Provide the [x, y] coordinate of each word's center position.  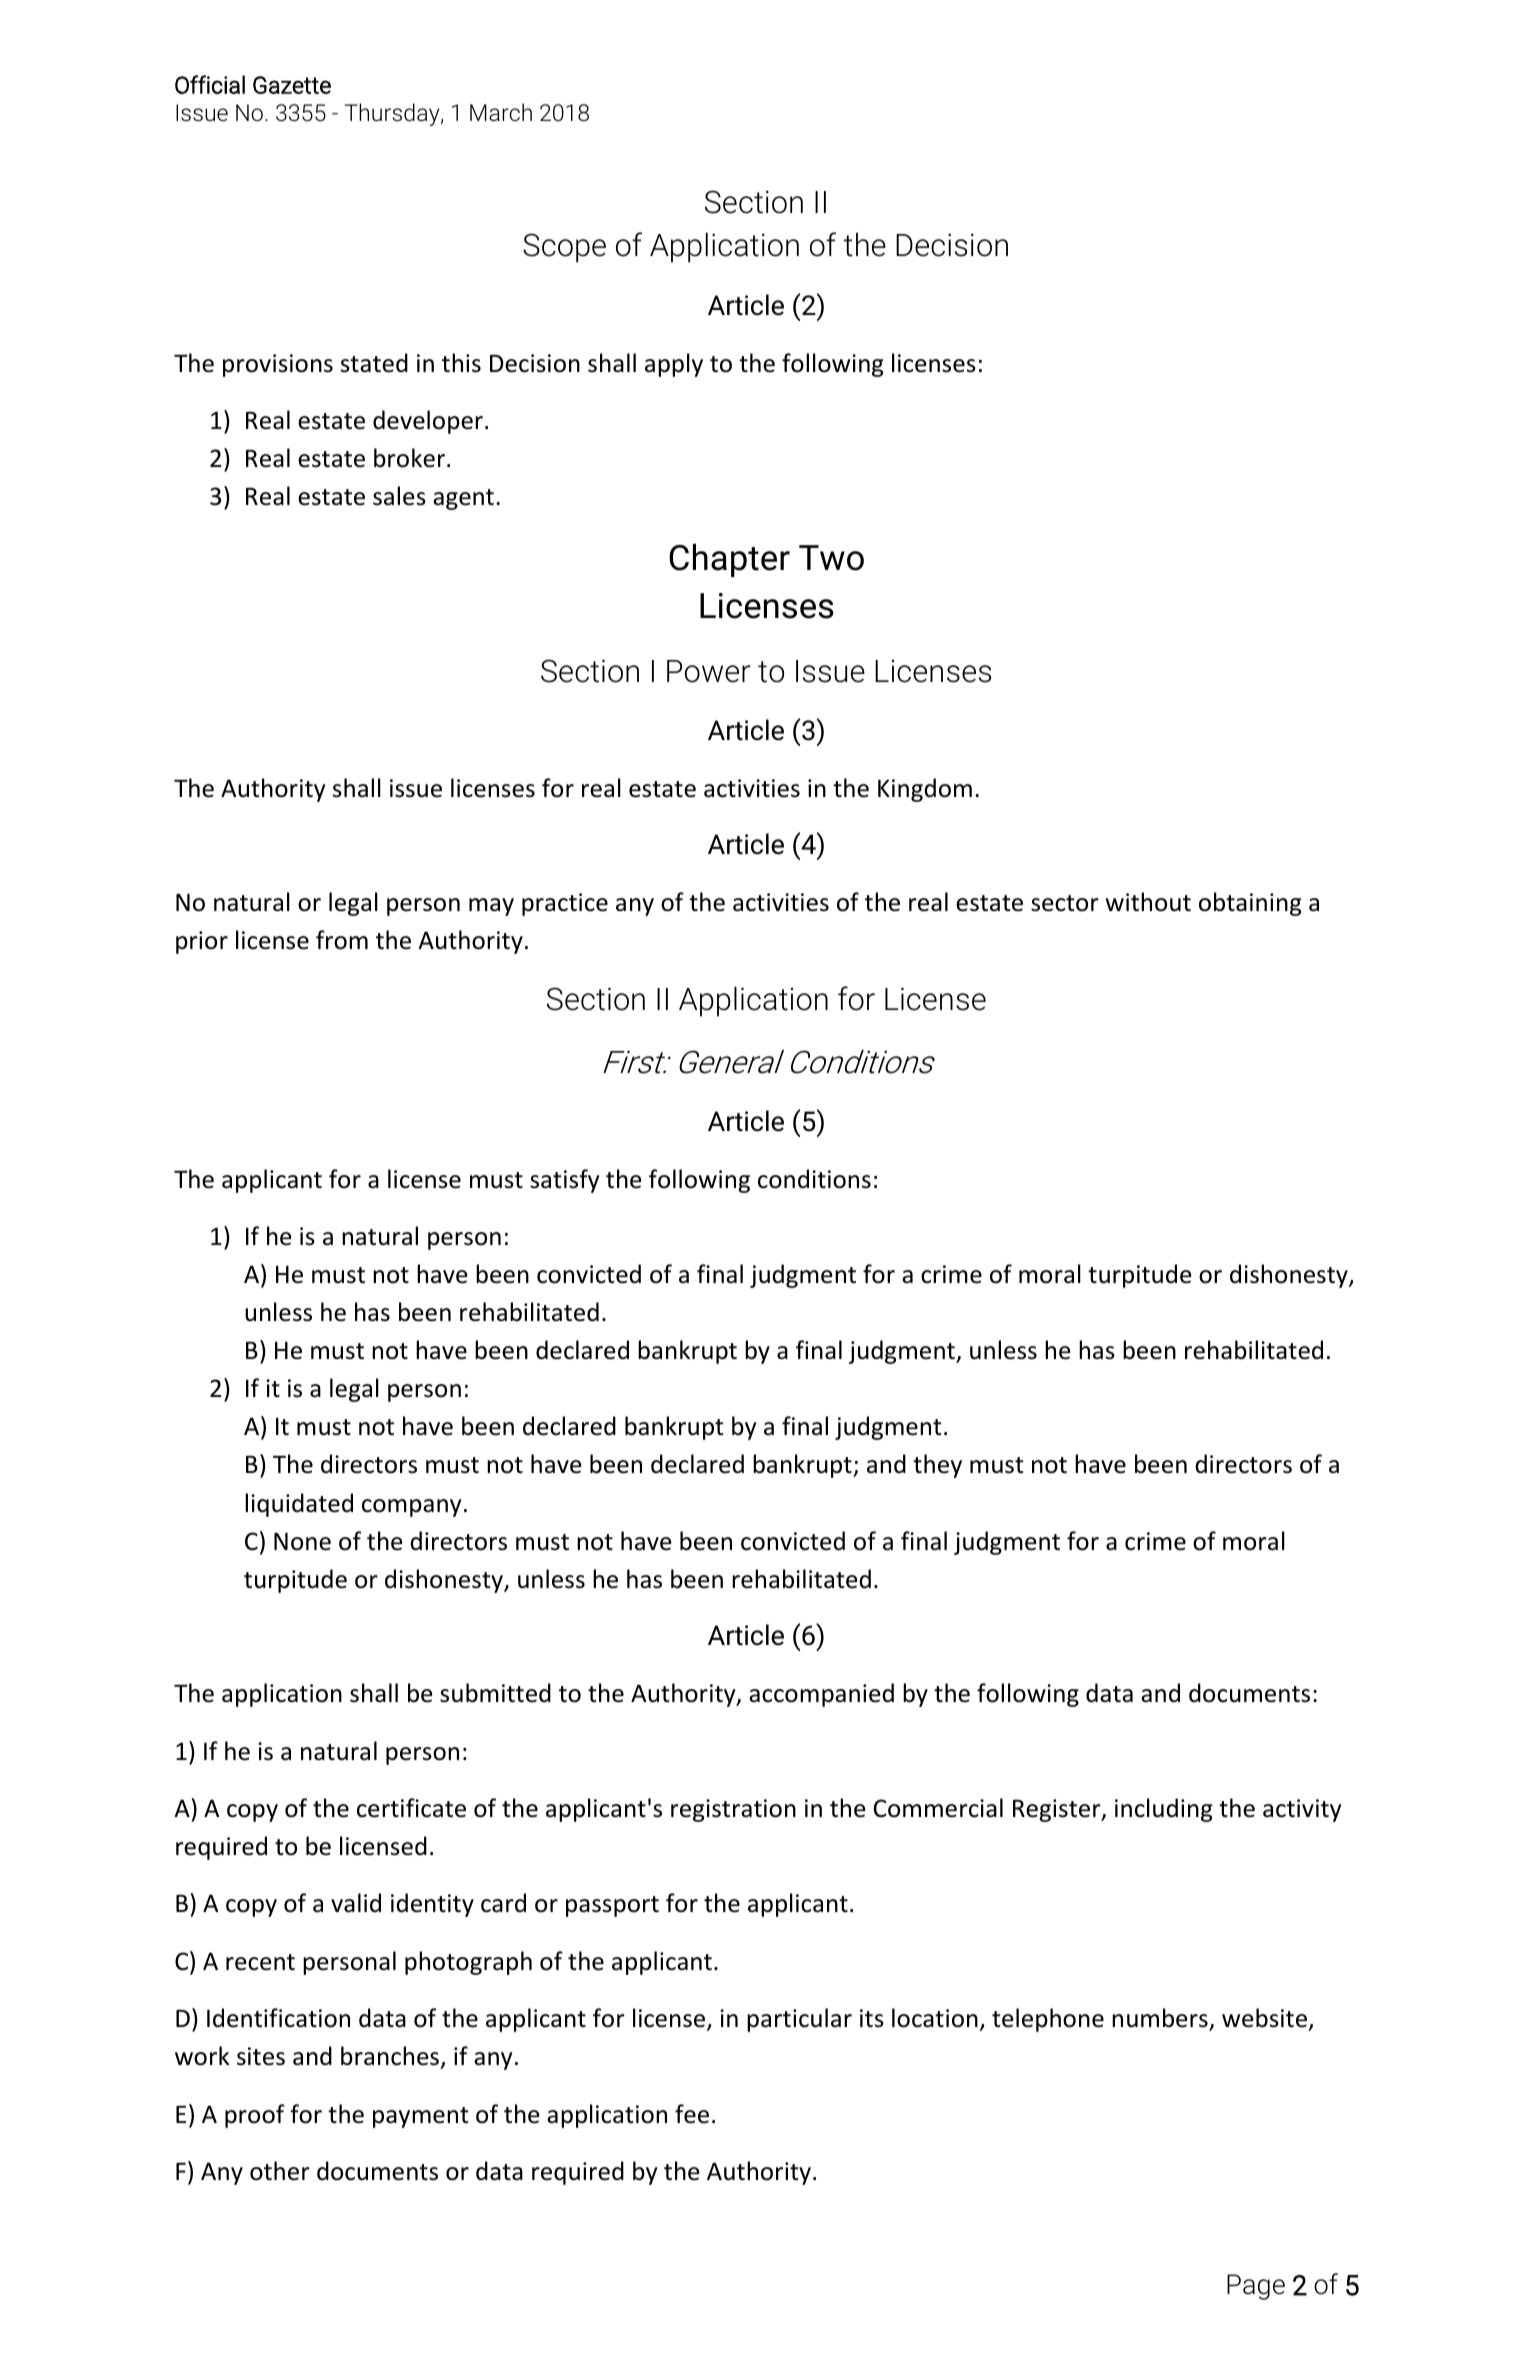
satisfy [564, 1181]
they [937, 1466]
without [1148, 902]
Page [1256, 2287]
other [280, 2171]
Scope [564, 248]
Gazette [292, 85]
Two [831, 558]
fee [692, 2114]
